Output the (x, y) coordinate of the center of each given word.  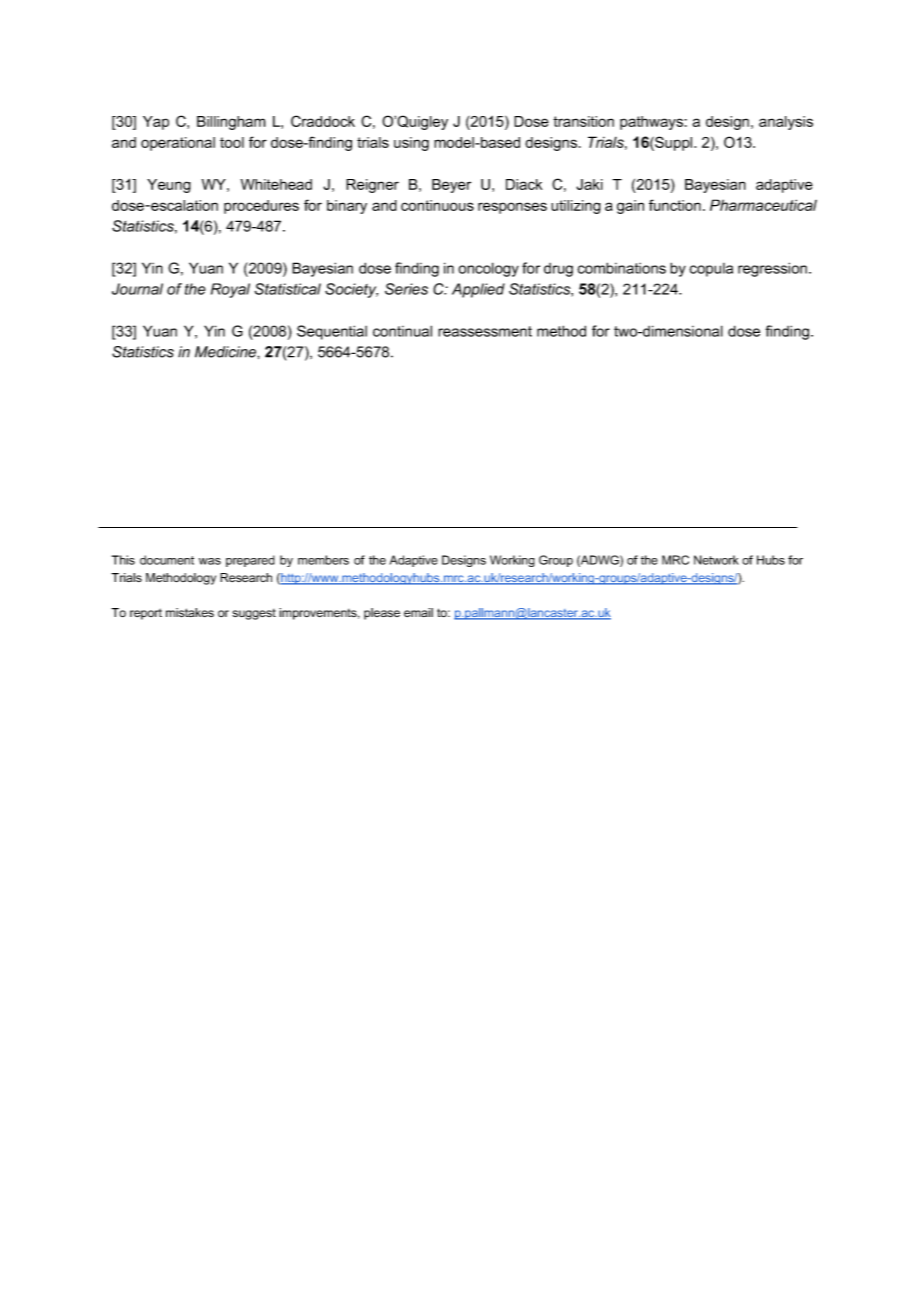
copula (711, 270)
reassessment (485, 331)
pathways (652, 123)
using (411, 144)
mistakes (190, 613)
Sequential (332, 332)
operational (178, 144)
